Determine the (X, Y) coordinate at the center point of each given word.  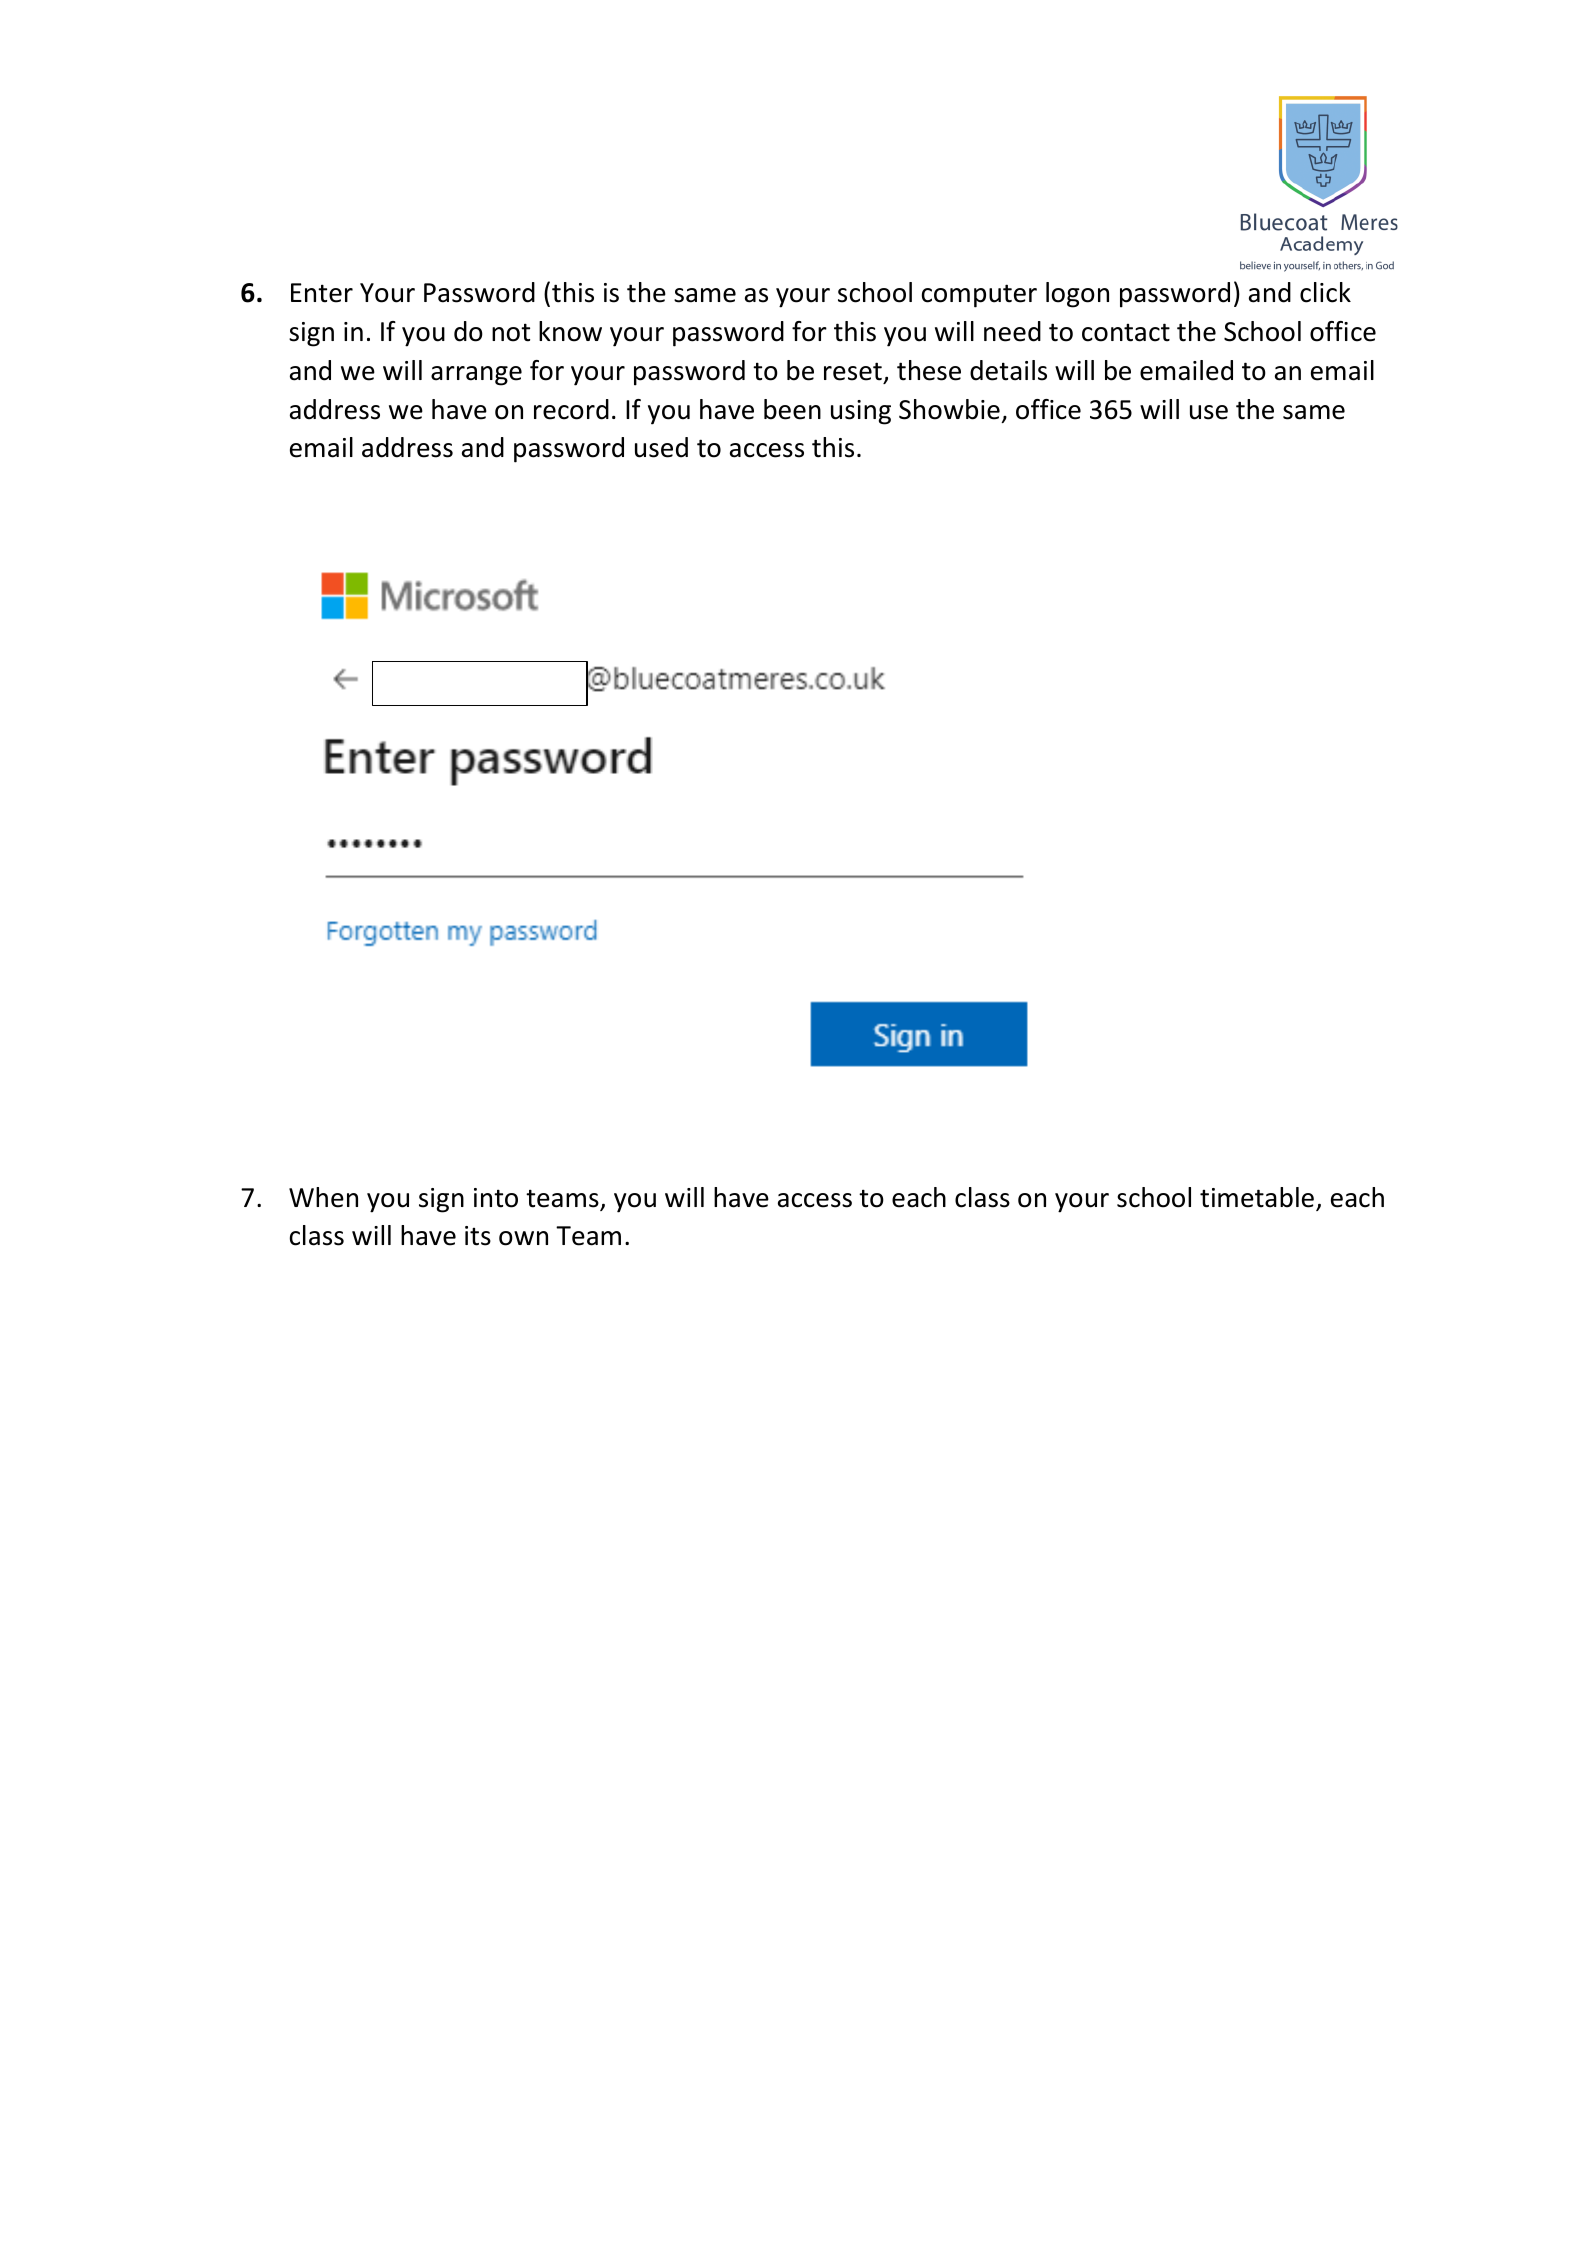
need (1012, 331)
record (571, 409)
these (929, 370)
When (323, 1197)
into (496, 1198)
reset (853, 371)
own (523, 1238)
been (792, 409)
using (861, 412)
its (478, 1236)
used (661, 447)
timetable (1257, 1197)
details (1008, 370)
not (511, 332)
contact (1126, 332)
